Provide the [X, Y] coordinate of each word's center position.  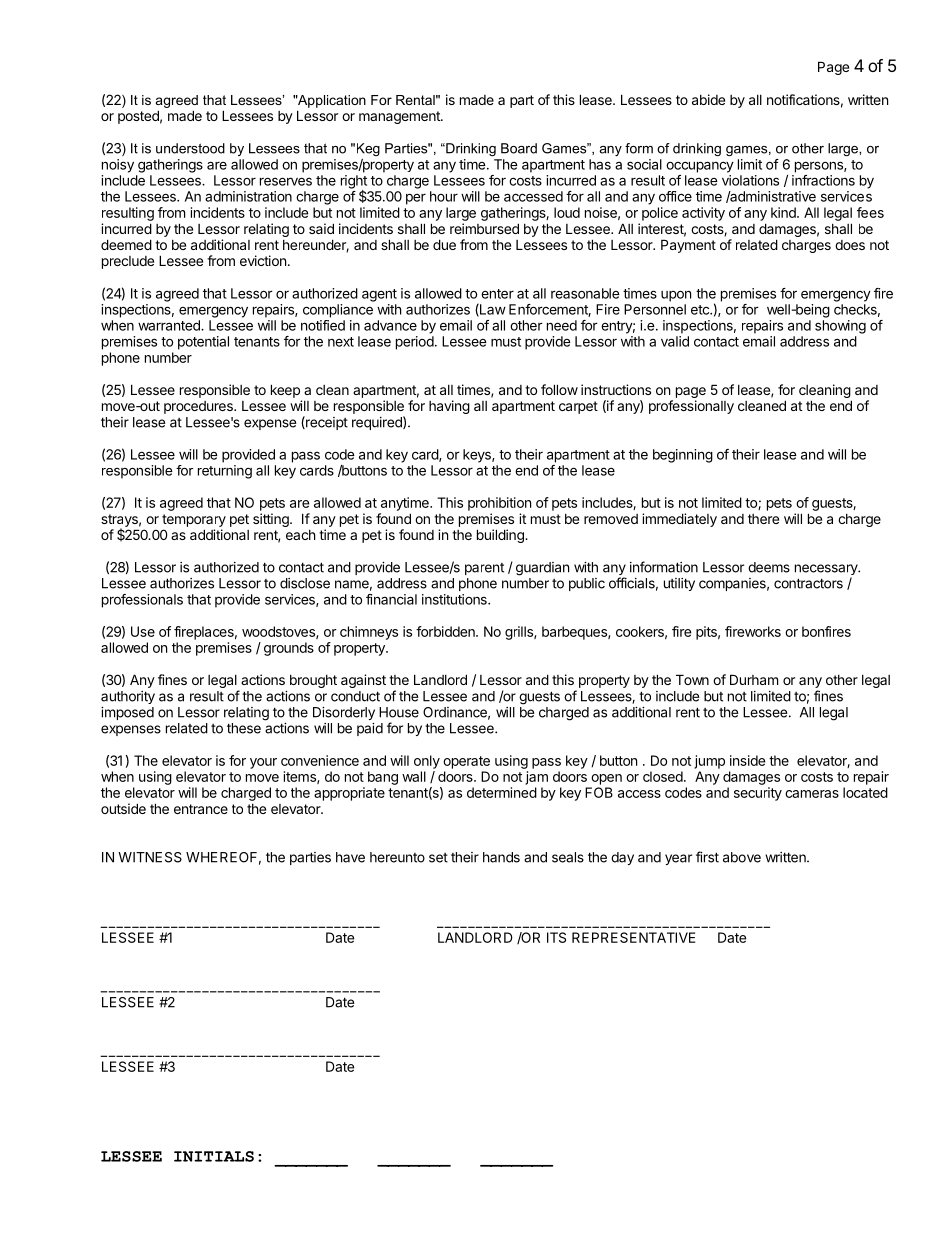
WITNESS [150, 857]
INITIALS [214, 1156]
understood [190, 148]
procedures [199, 407]
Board [519, 148]
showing [840, 327]
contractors [808, 583]
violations [750, 180]
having [449, 407]
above [742, 857]
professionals [142, 601]
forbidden [446, 631]
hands [501, 857]
